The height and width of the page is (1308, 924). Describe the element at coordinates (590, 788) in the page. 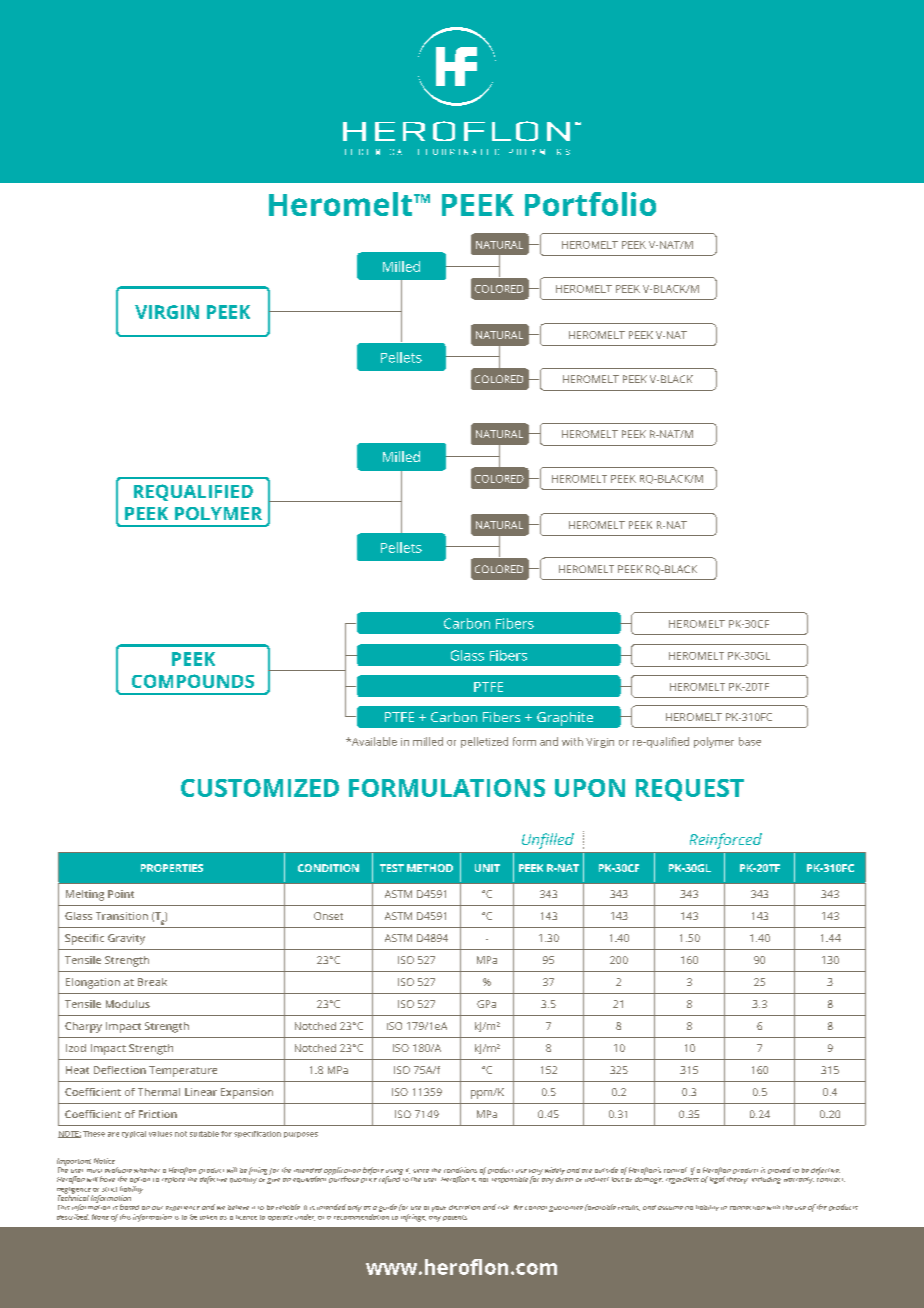

I see `UPON` at that location.
